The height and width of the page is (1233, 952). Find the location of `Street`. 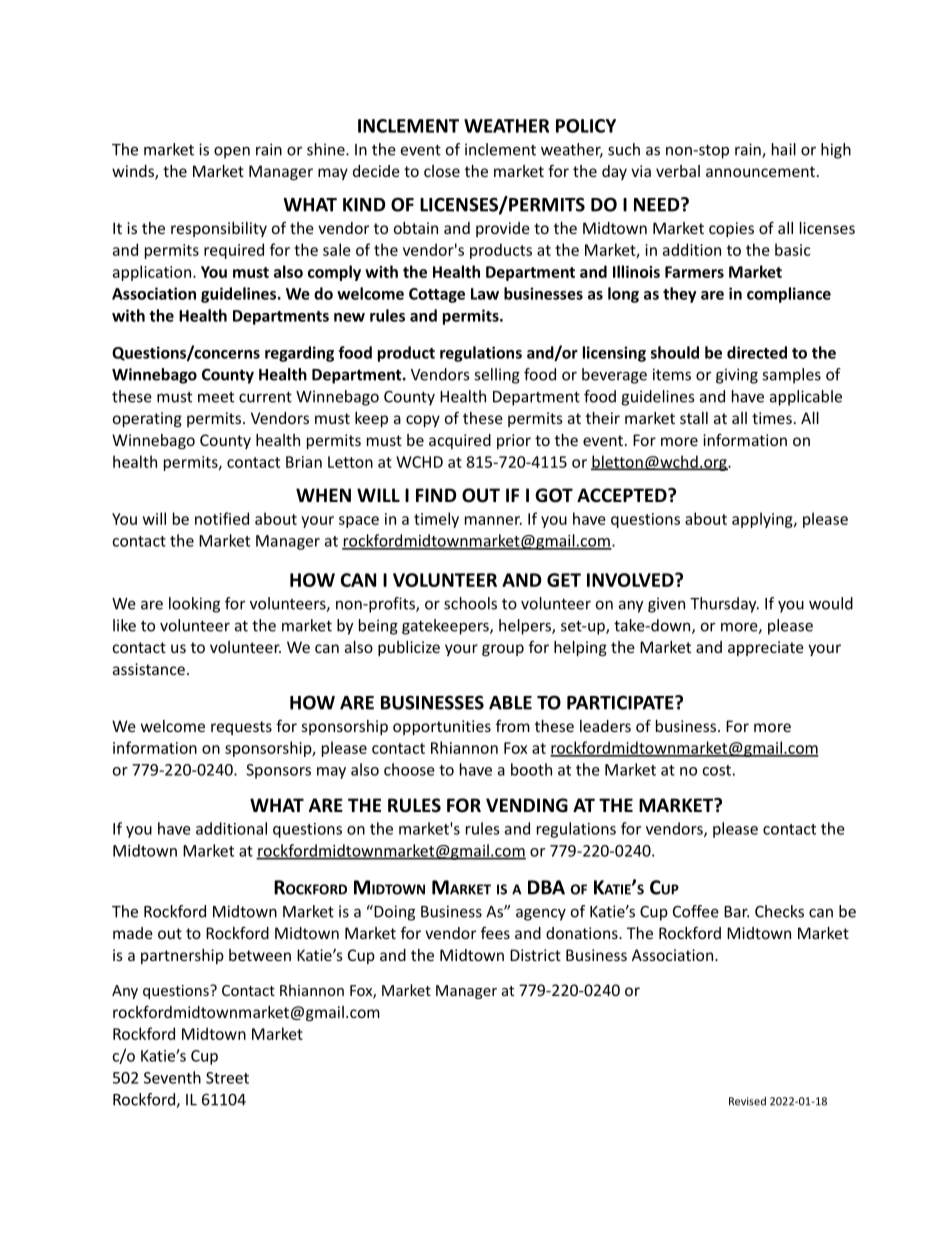

Street is located at coordinates (227, 1078).
